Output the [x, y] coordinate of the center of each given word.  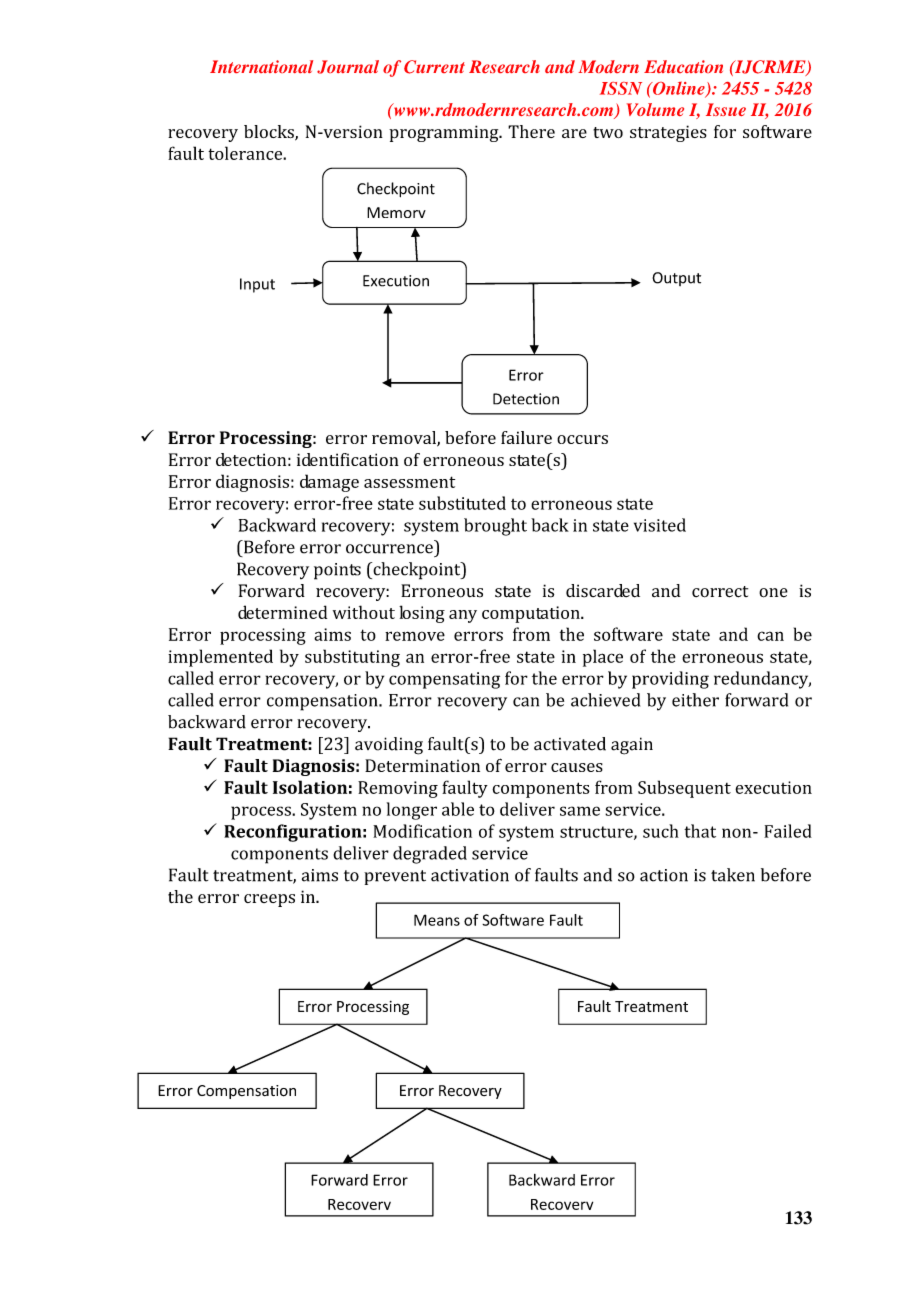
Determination [422, 765]
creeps [269, 900]
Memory [396, 212]
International [261, 66]
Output [676, 279]
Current [434, 67]
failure [526, 437]
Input [257, 285]
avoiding [389, 746]
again [632, 746]
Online [679, 89]
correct [720, 592]
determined [282, 612]
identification [348, 459]
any [463, 616]
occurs [582, 439]
